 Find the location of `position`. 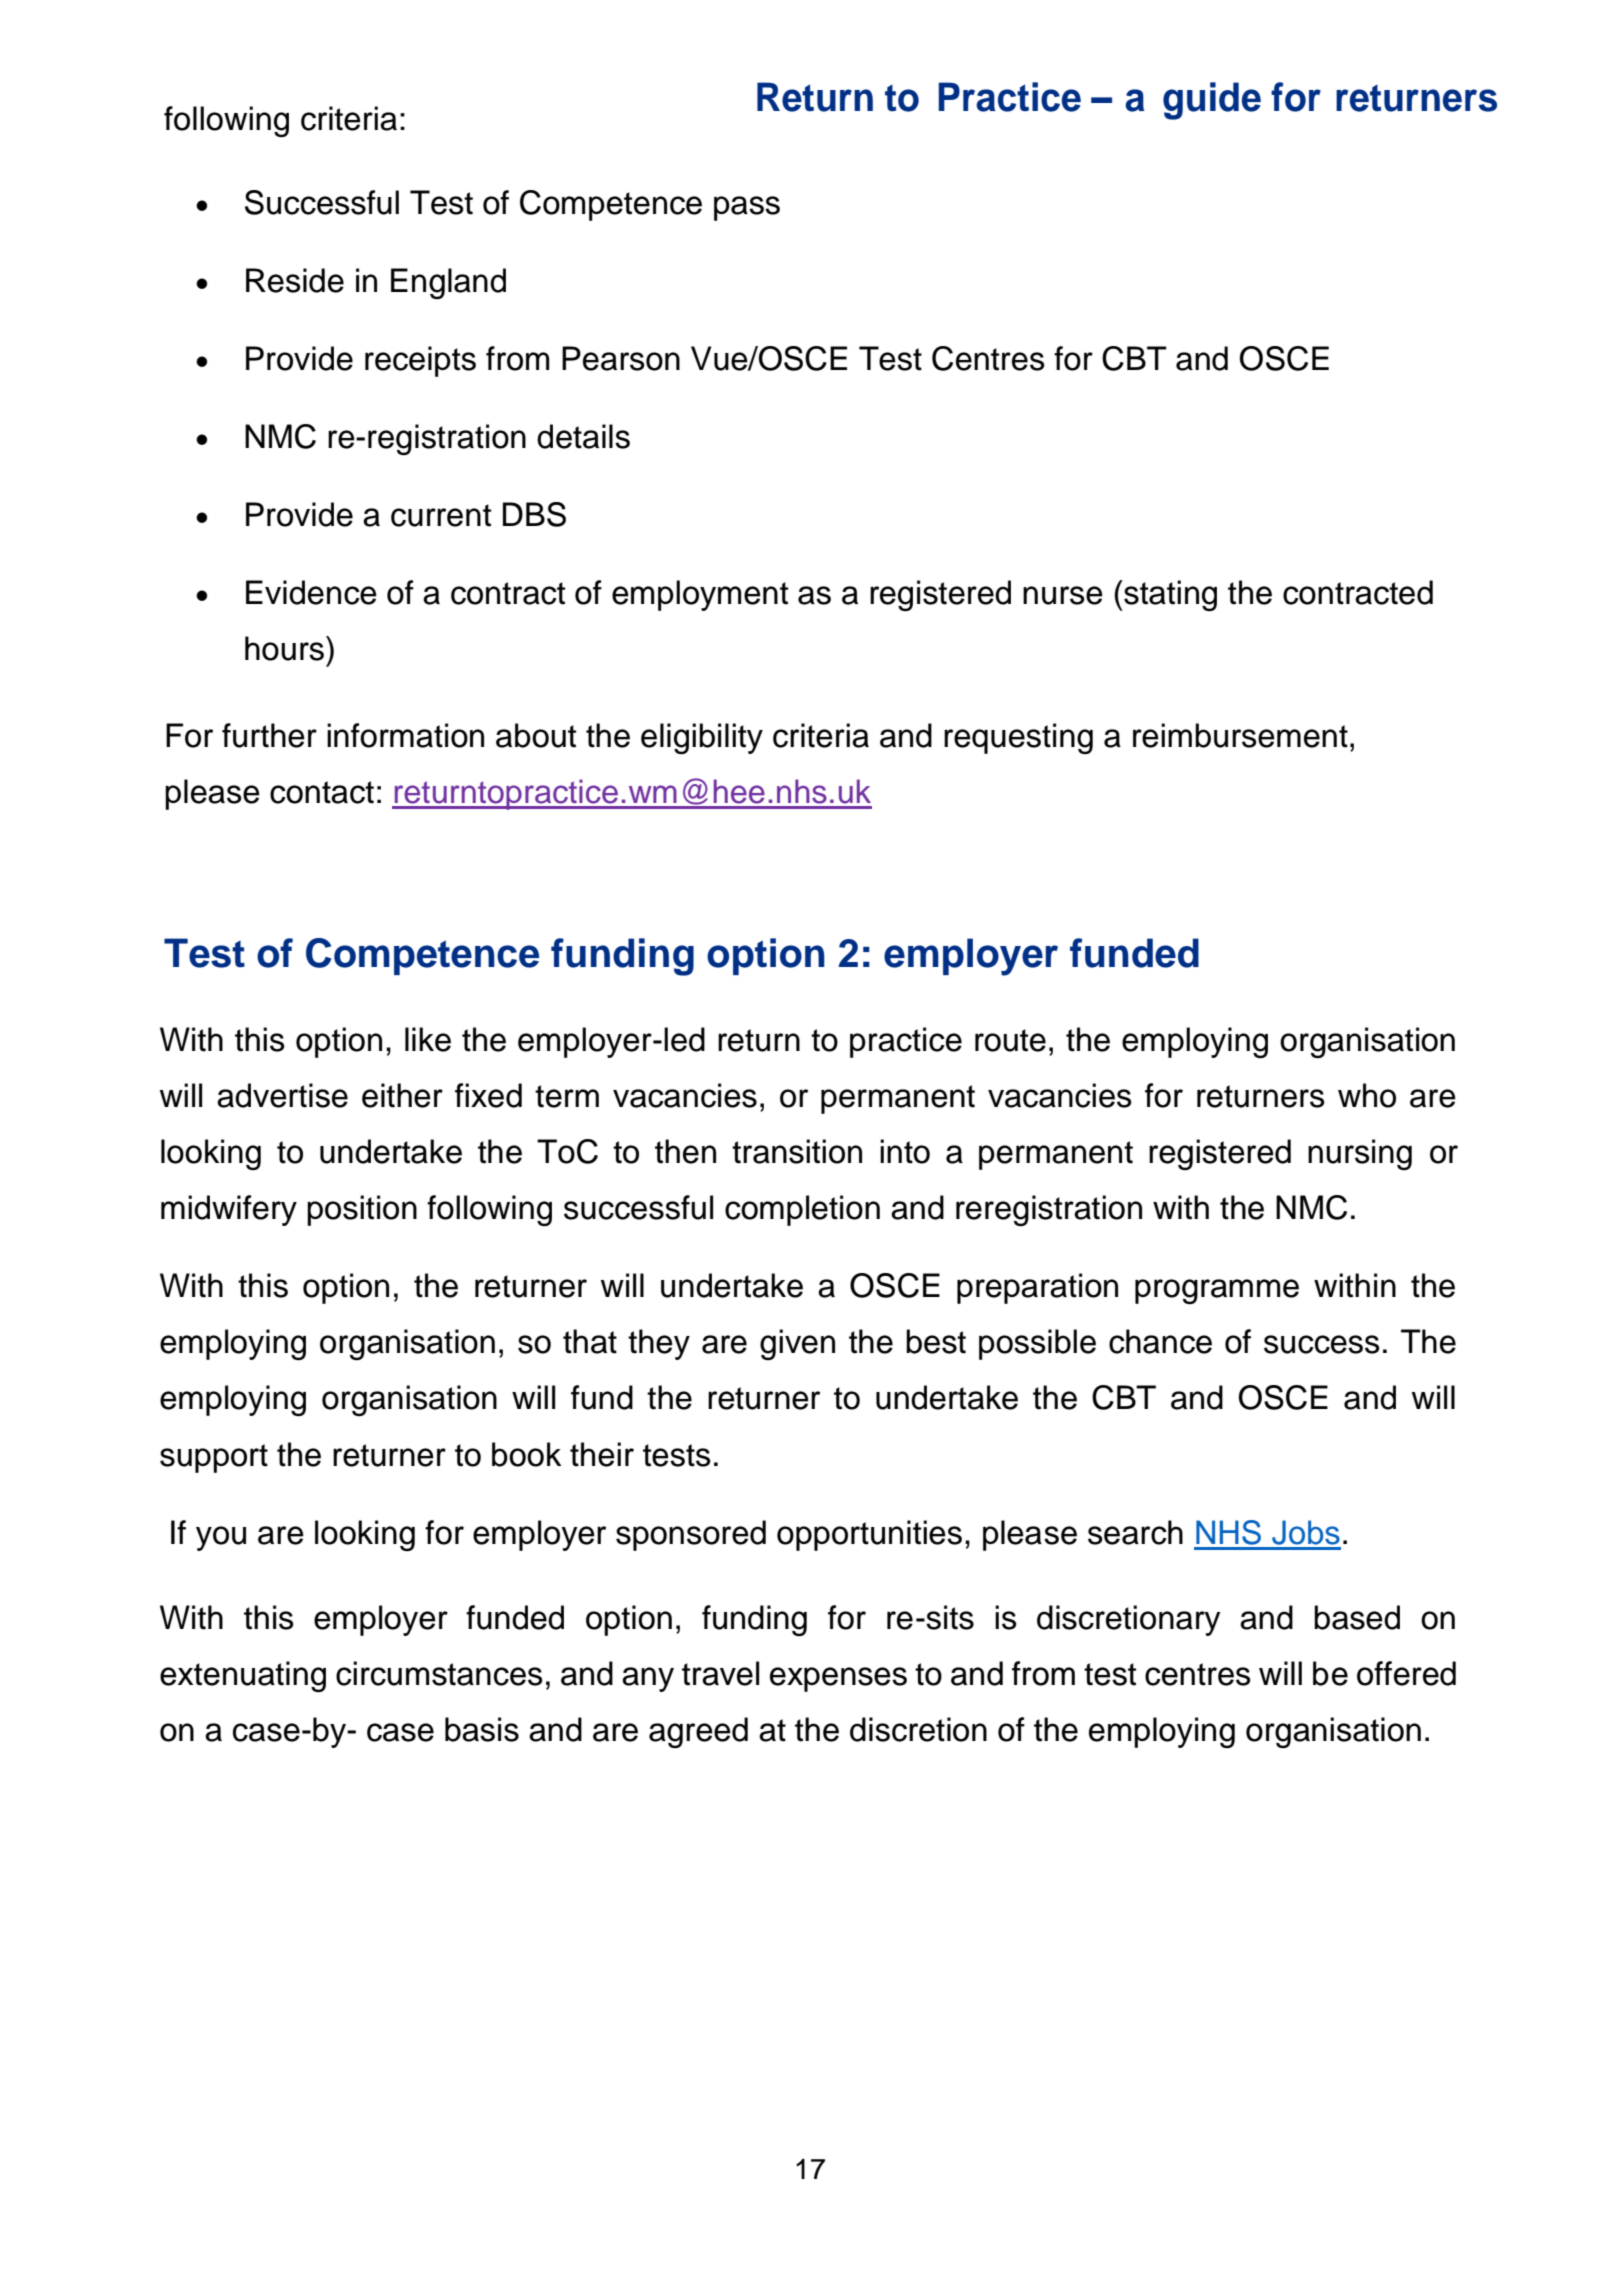

position is located at coordinates (362, 1210).
